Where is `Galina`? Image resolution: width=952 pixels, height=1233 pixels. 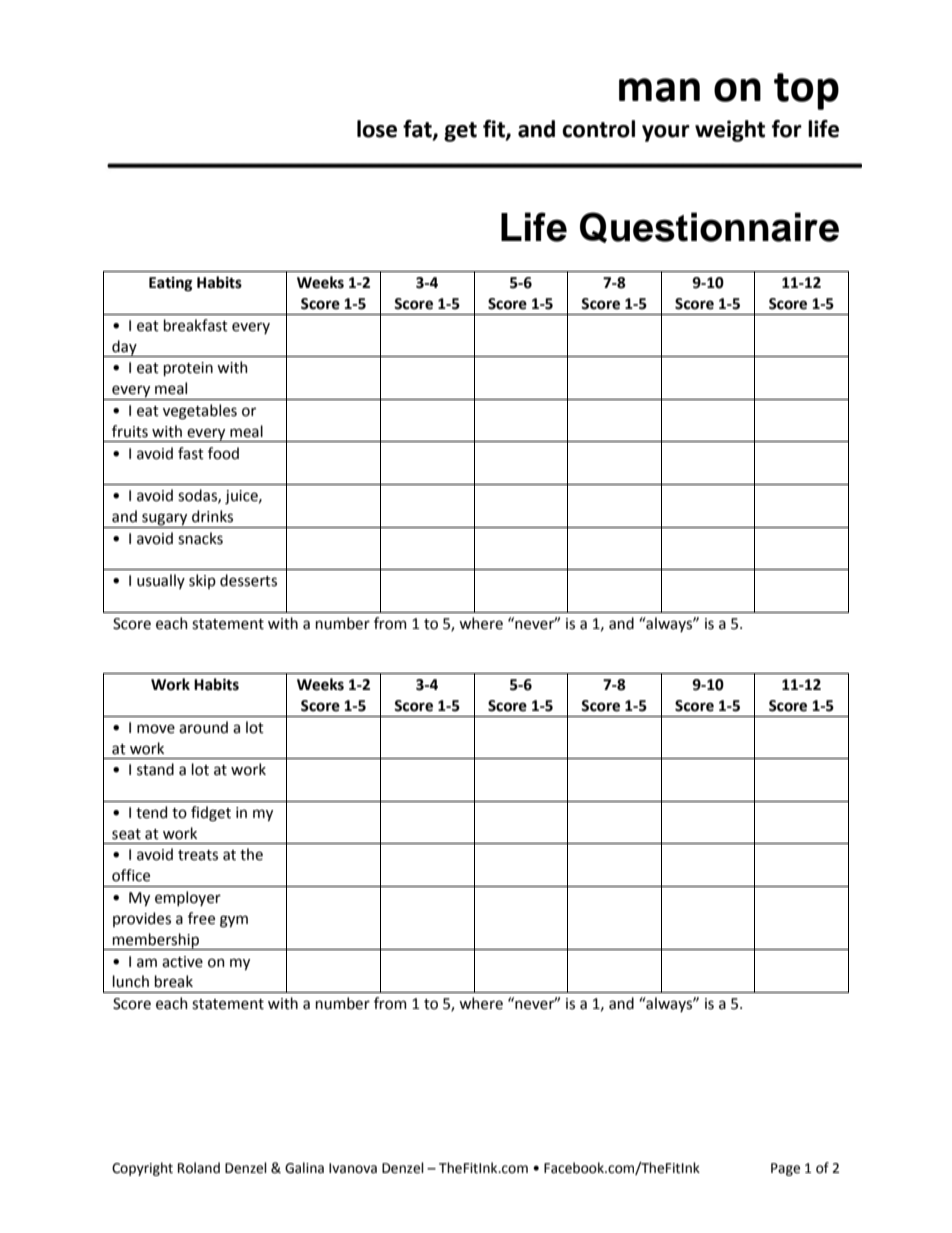
Galina is located at coordinates (304, 1168).
